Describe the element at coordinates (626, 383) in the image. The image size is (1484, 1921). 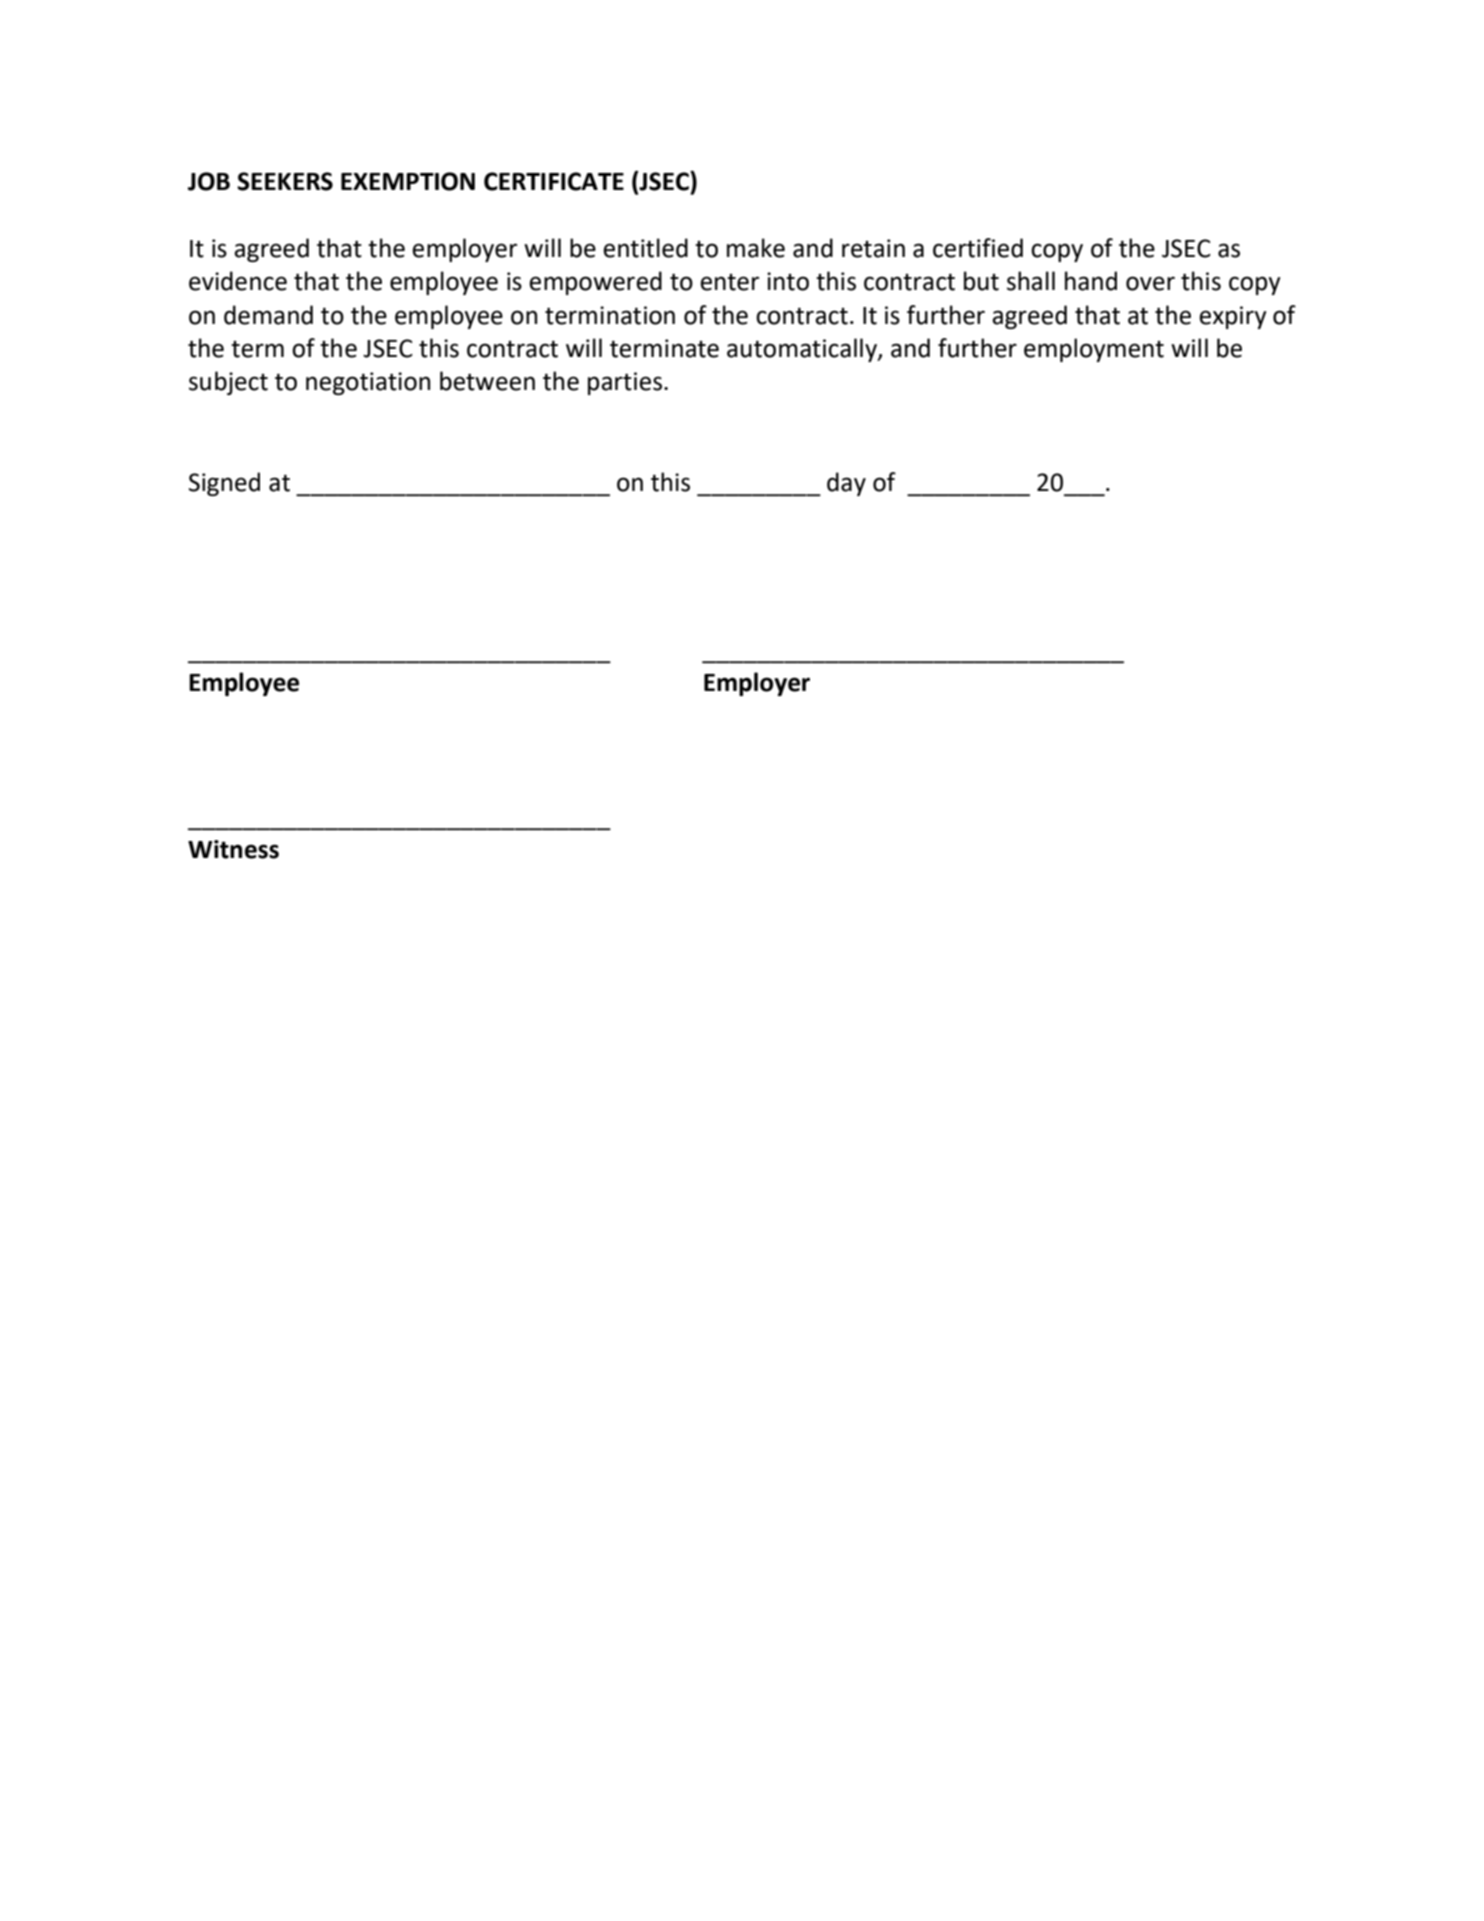
I see `parties` at that location.
